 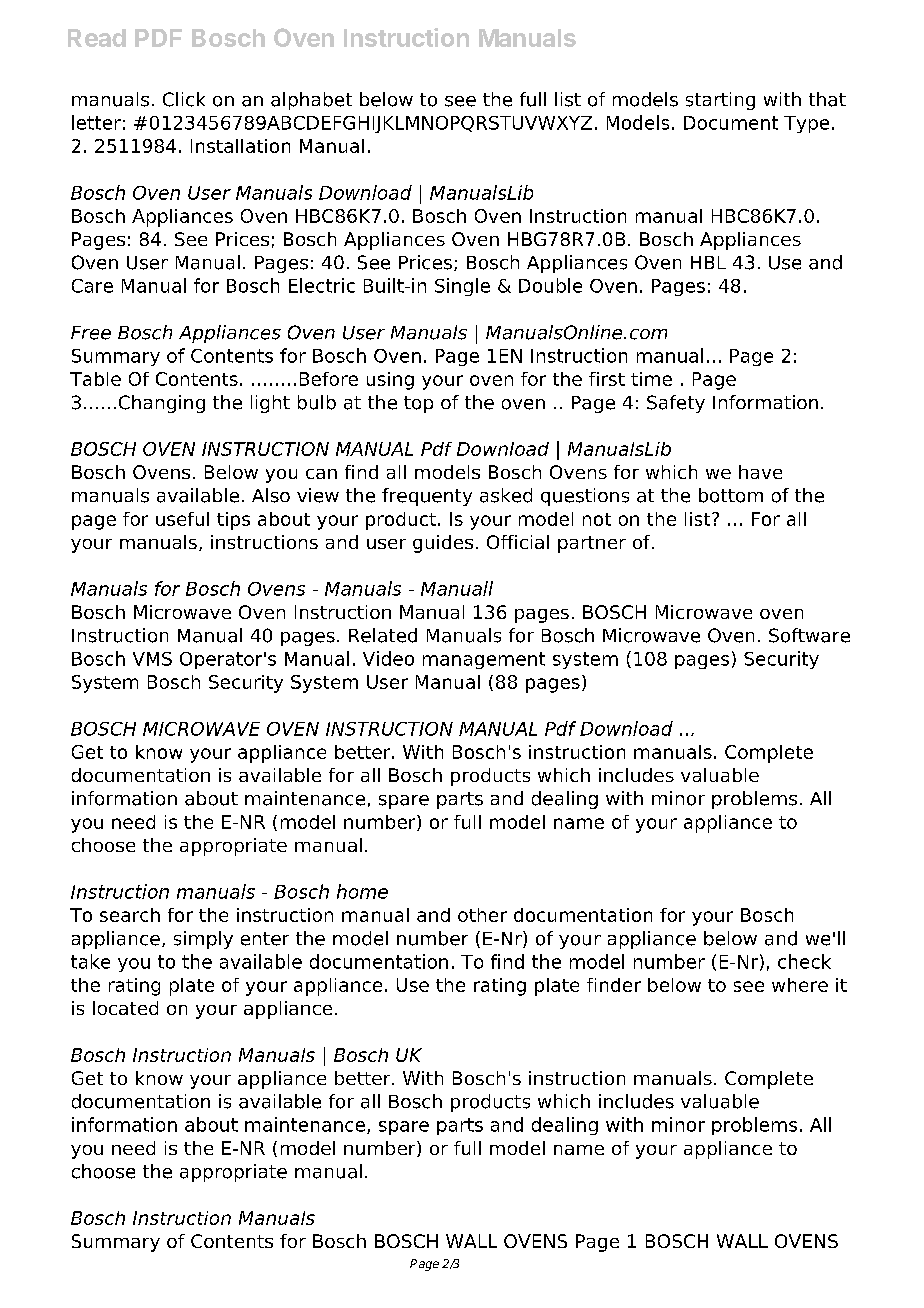 I want to click on home, so click(x=362, y=891).
